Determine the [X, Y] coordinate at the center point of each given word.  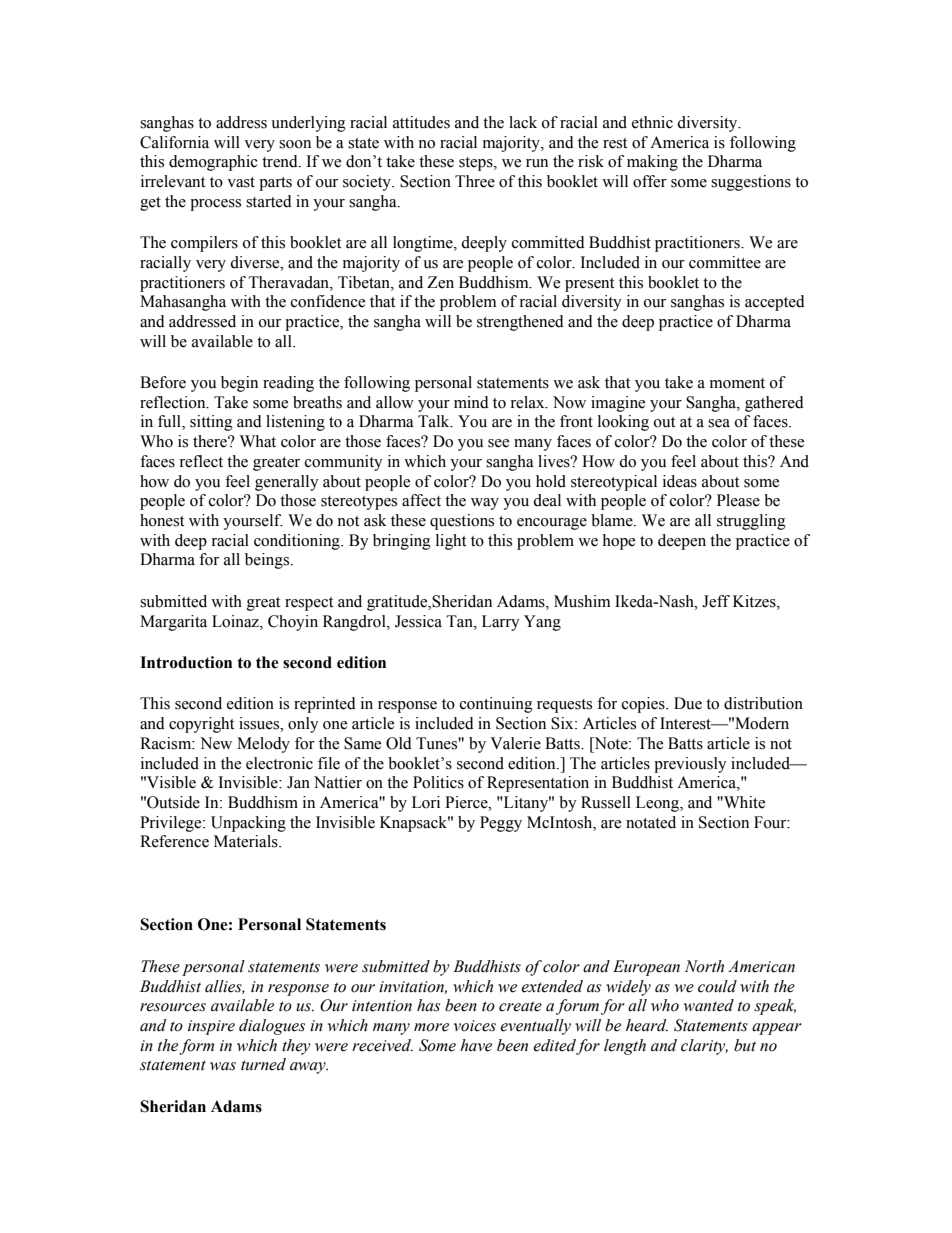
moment [737, 383]
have [476, 1045]
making [652, 163]
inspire [211, 1027]
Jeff [716, 601]
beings [268, 561]
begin [239, 384]
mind [471, 402]
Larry [501, 623]
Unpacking [248, 824]
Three [475, 181]
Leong [658, 804]
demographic [213, 163]
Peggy [501, 824]
